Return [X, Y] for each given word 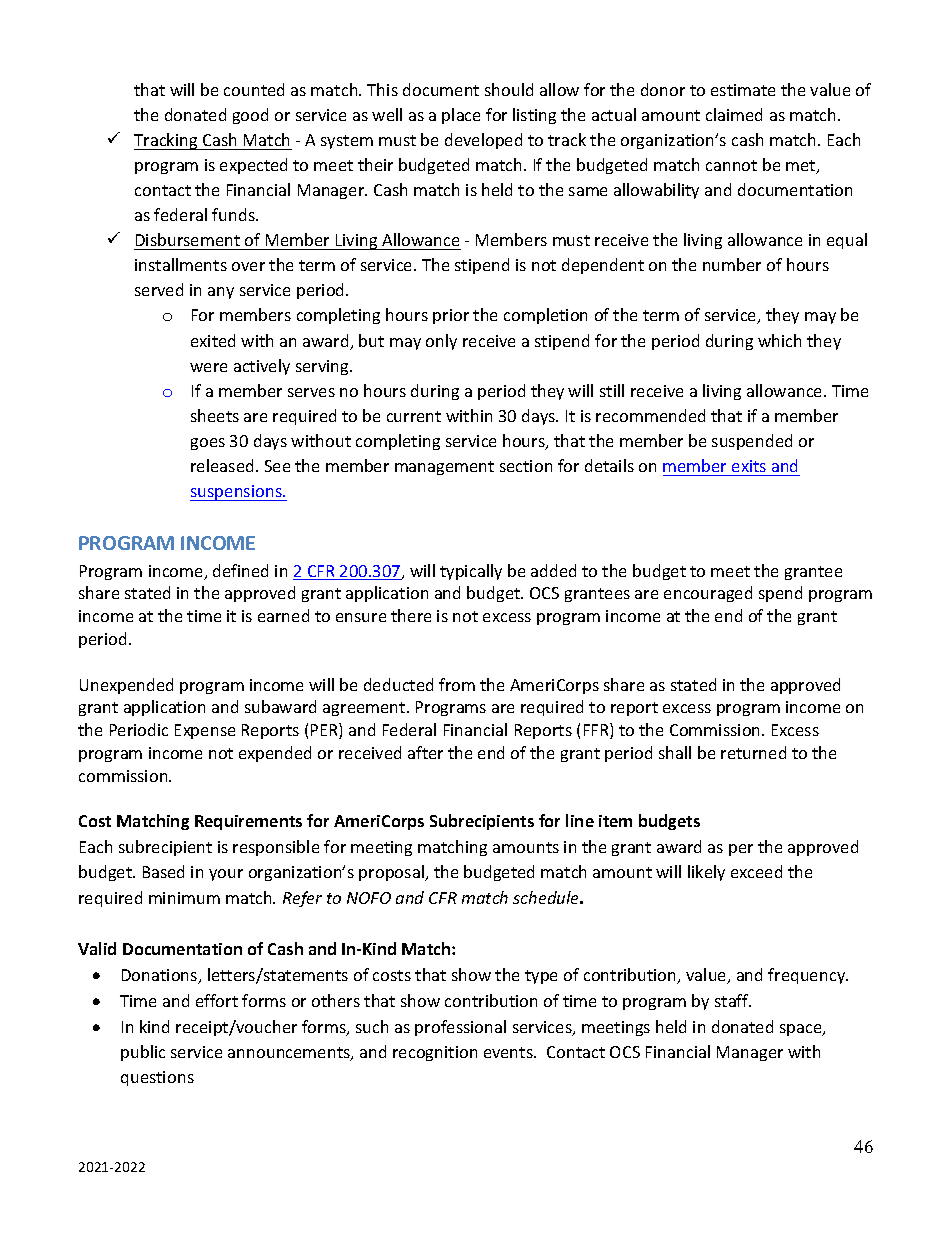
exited [213, 340]
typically [471, 572]
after [425, 752]
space [802, 1030]
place [461, 116]
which [779, 340]
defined [240, 570]
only [441, 342]
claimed [734, 114]
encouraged [708, 594]
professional [460, 1028]
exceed [756, 871]
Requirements [248, 822]
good [250, 116]
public [143, 1053]
